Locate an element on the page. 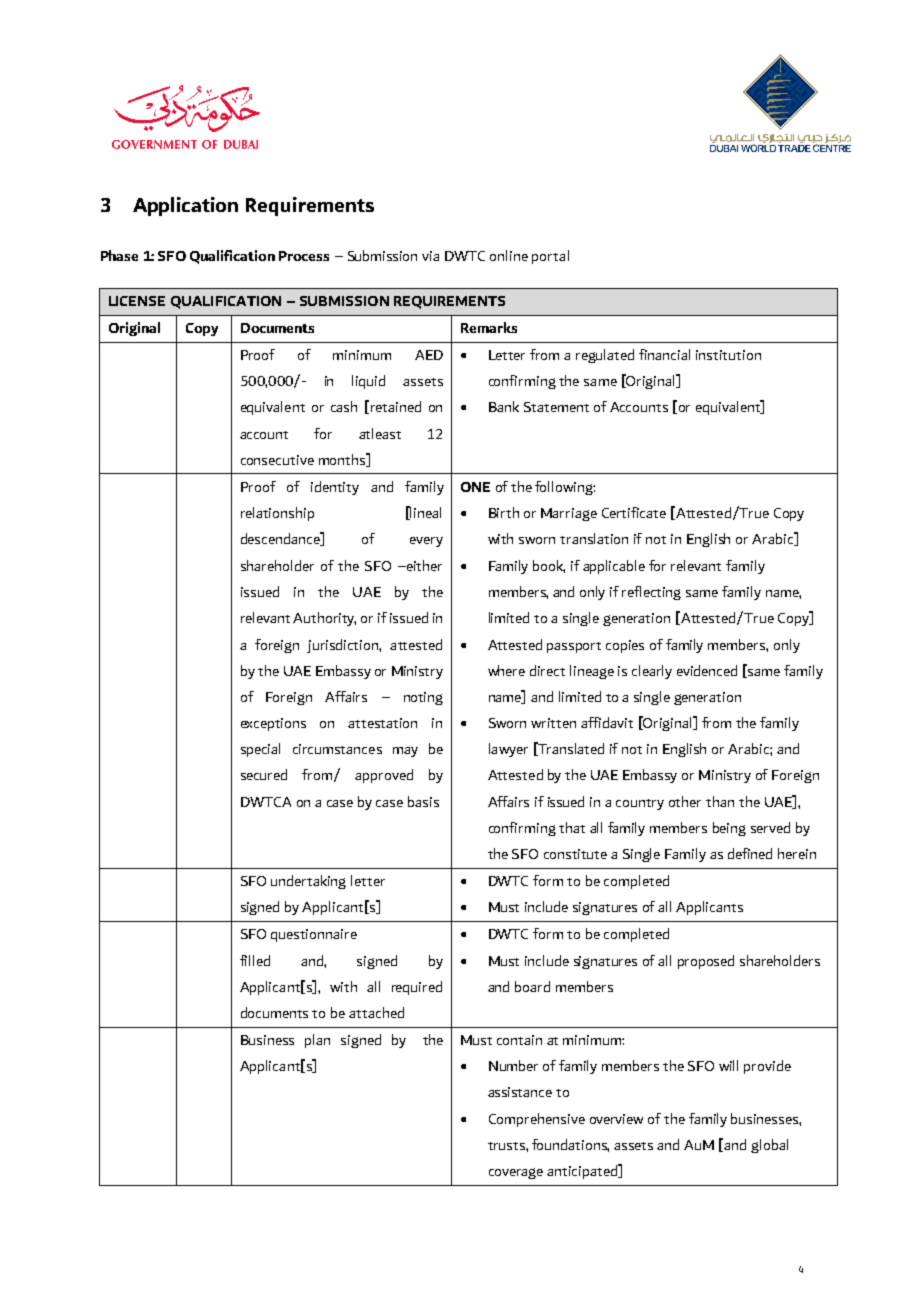 The image size is (924, 1308). consecutive is located at coordinates (277, 460).
